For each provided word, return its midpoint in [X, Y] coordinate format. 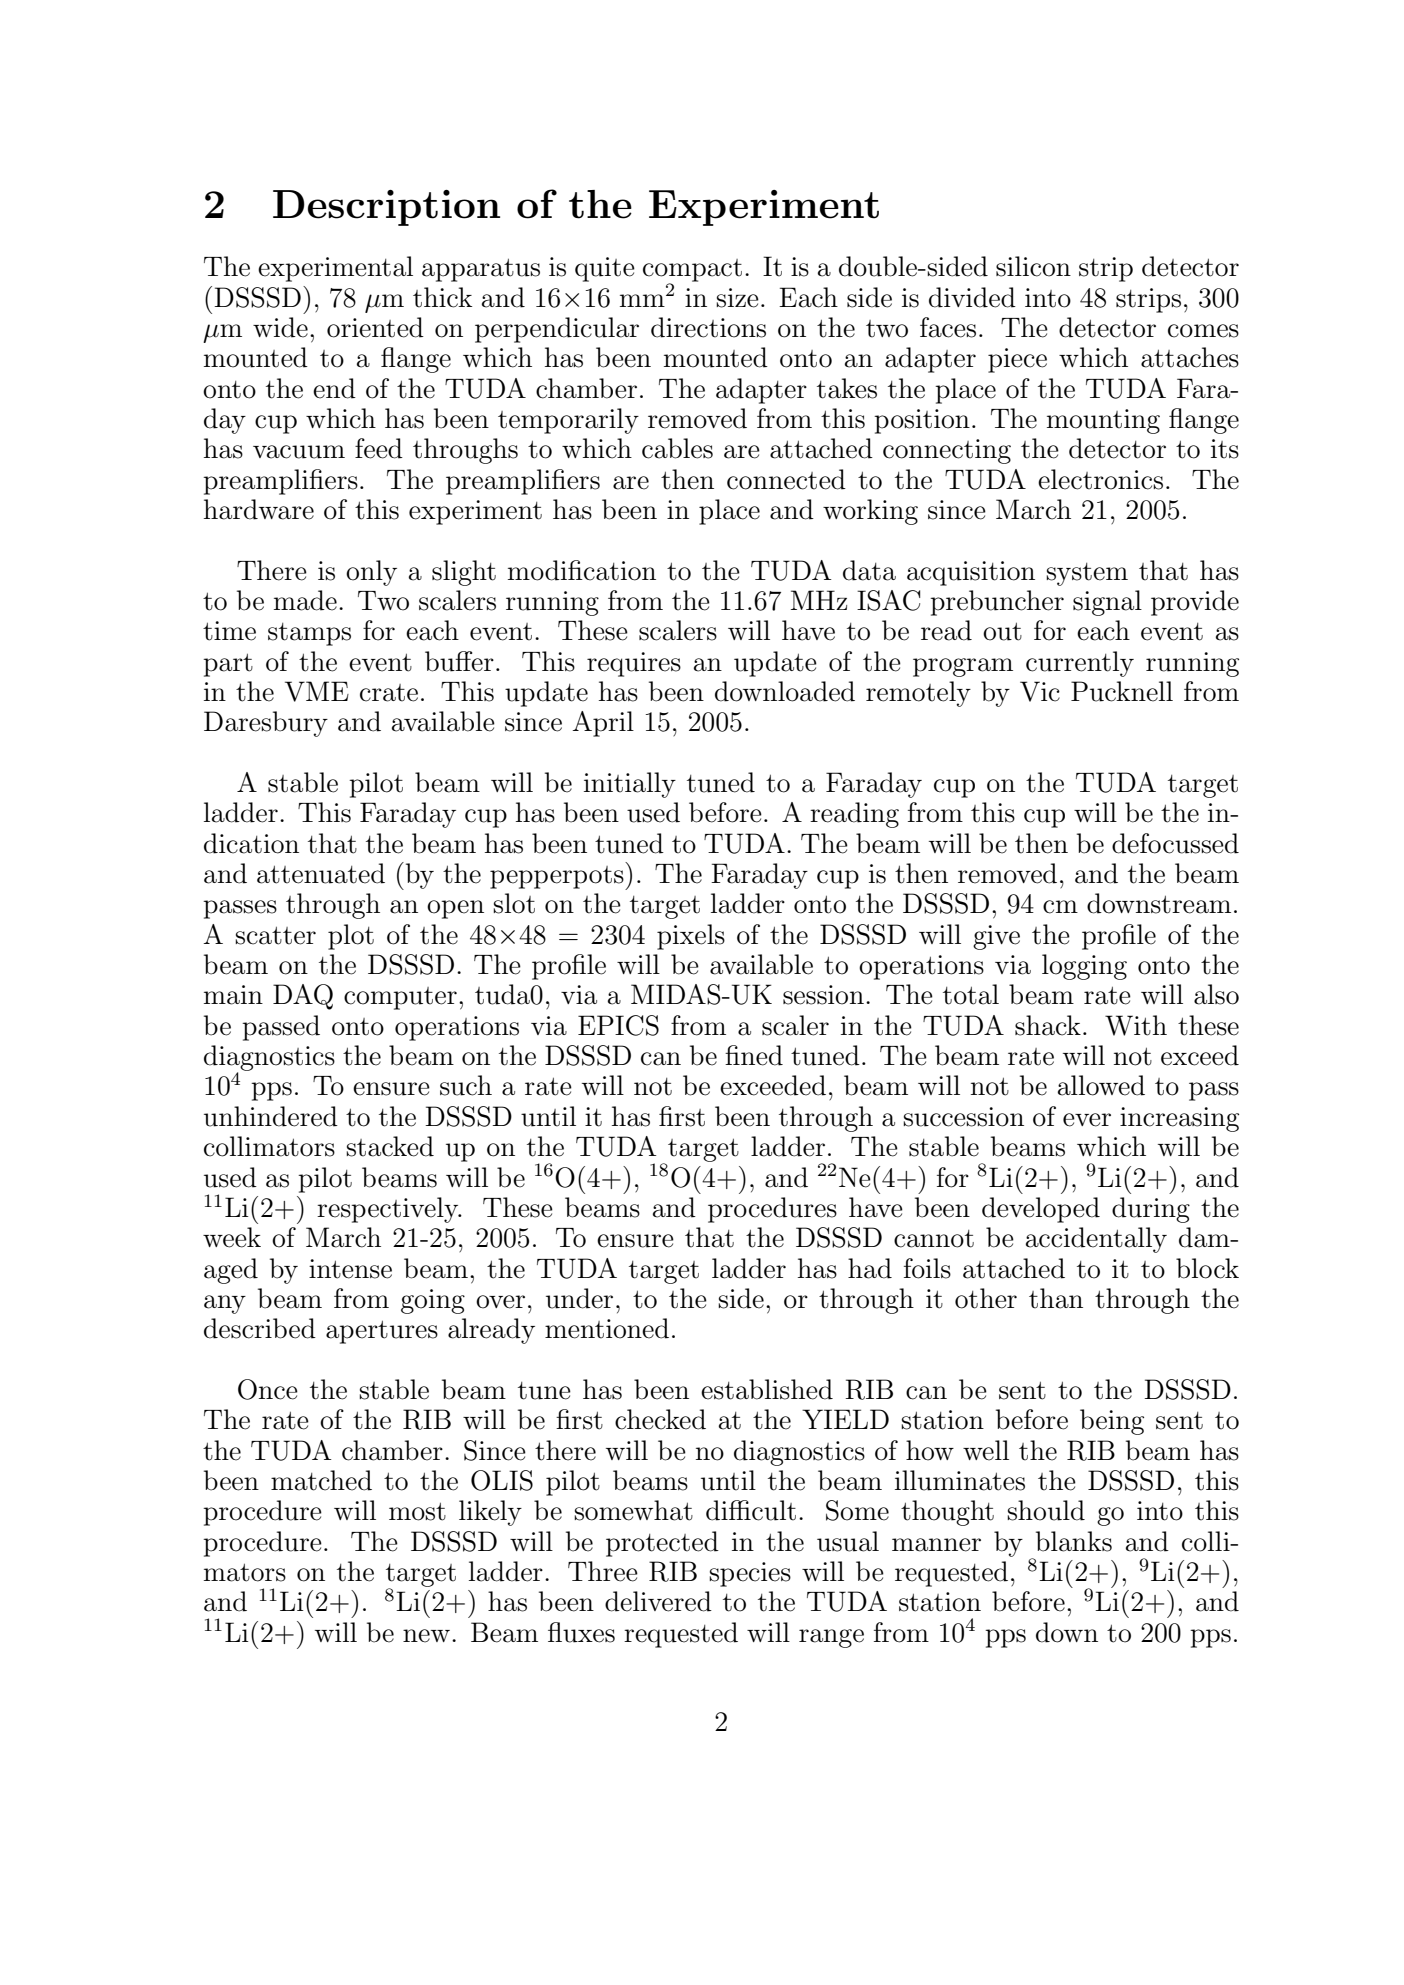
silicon [1033, 266]
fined [754, 1055]
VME [317, 691]
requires [634, 664]
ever [1087, 1120]
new [426, 1636]
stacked [390, 1146]
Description [386, 208]
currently [1080, 664]
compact [692, 271]
